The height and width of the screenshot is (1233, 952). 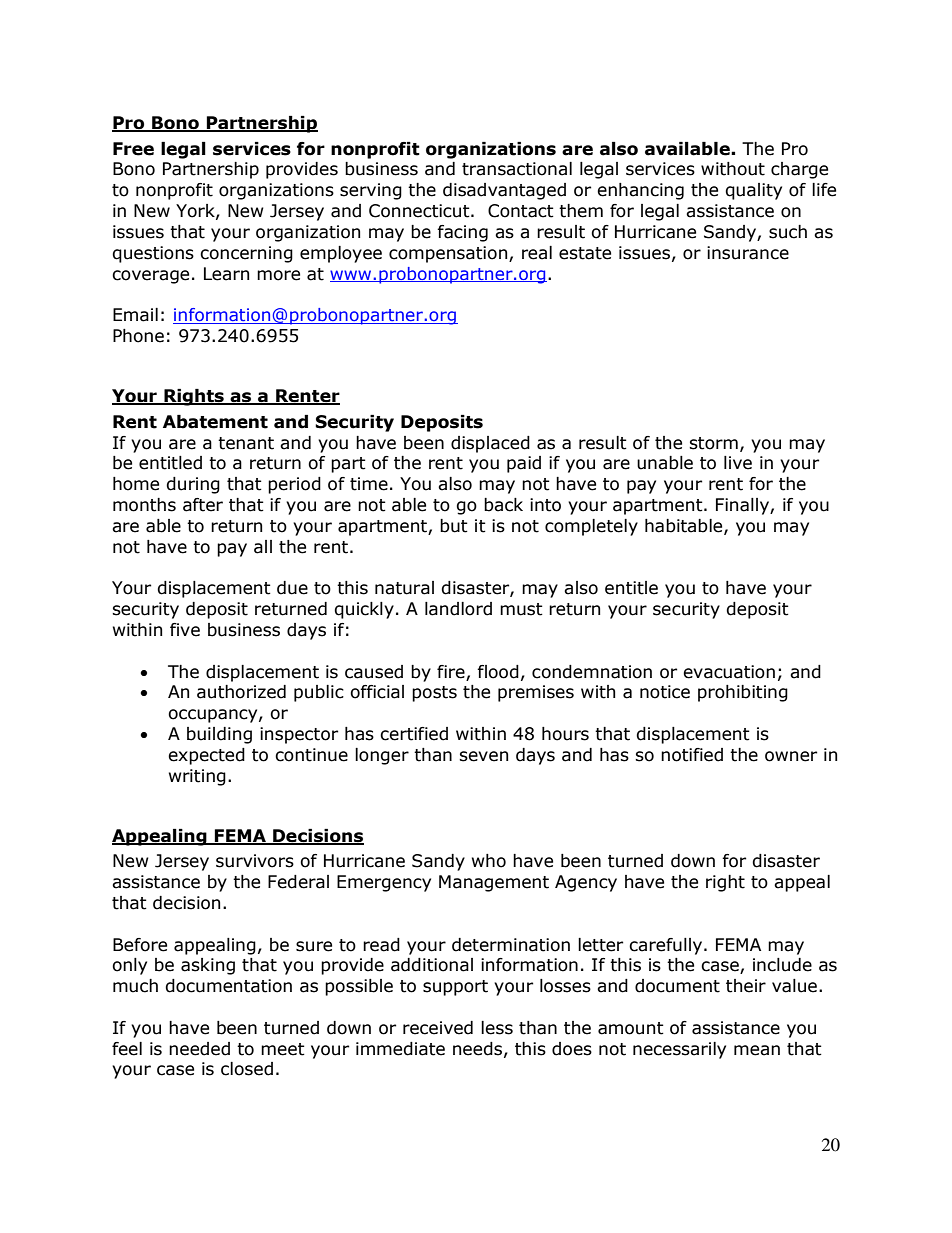 What do you see at coordinates (738, 463) in the screenshot?
I see `live` at bounding box center [738, 463].
